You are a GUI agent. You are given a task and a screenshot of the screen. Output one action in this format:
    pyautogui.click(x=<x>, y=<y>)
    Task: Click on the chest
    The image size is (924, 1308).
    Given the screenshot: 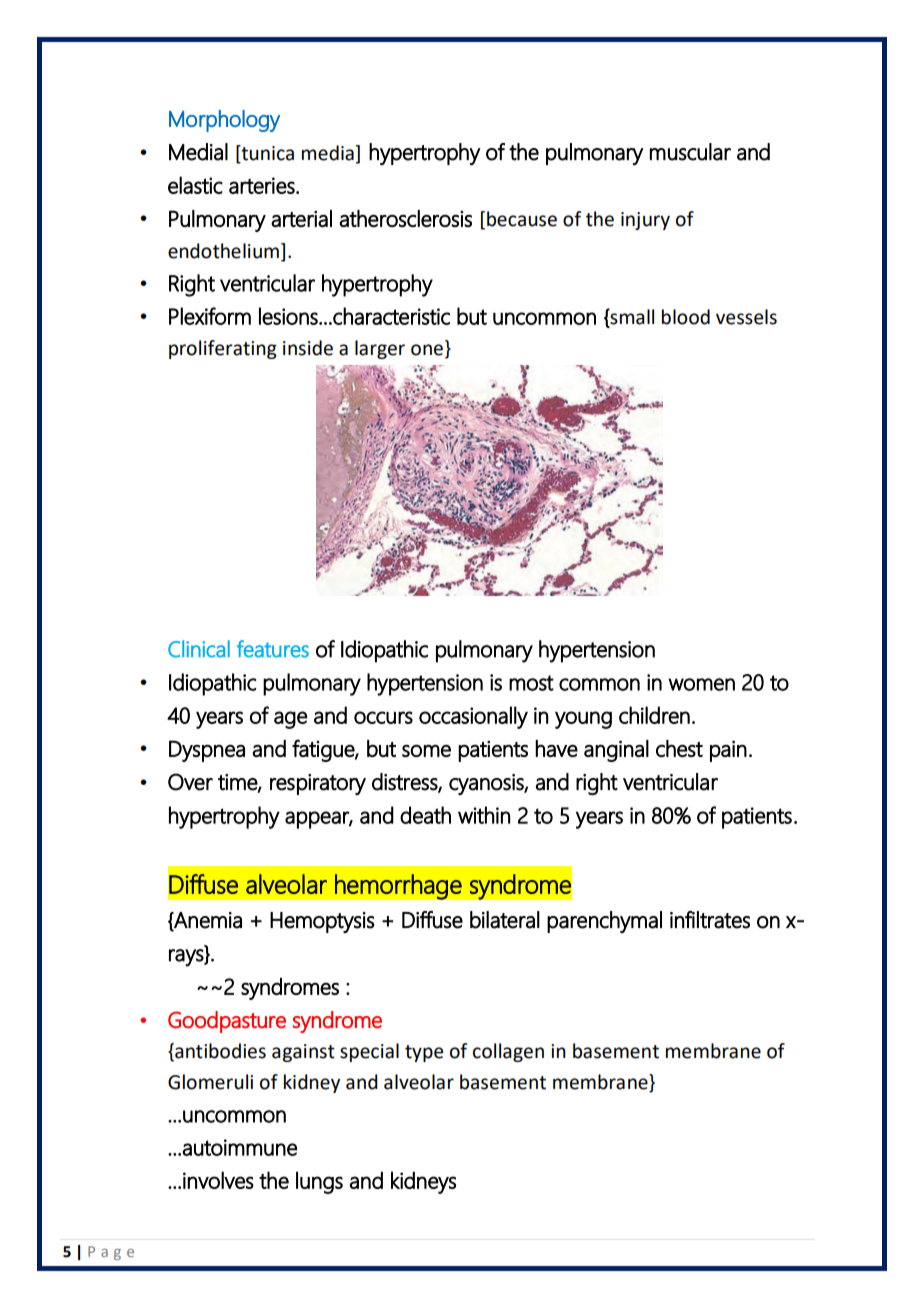 What is the action you would take?
    pyautogui.click(x=679, y=748)
